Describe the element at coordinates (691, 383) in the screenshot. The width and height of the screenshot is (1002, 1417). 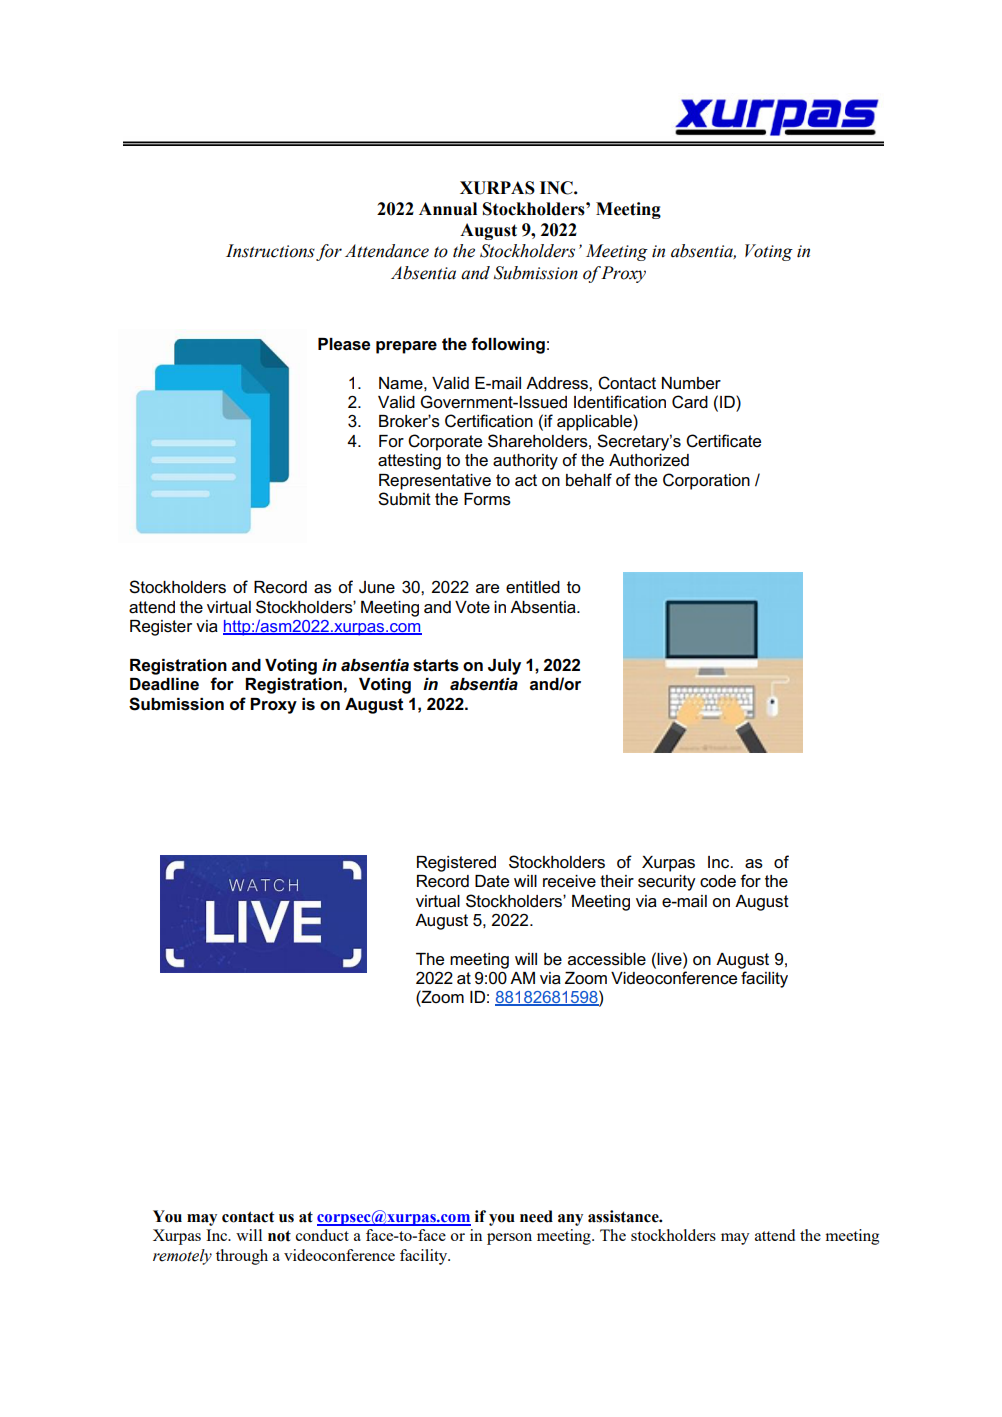
I see `Number` at that location.
